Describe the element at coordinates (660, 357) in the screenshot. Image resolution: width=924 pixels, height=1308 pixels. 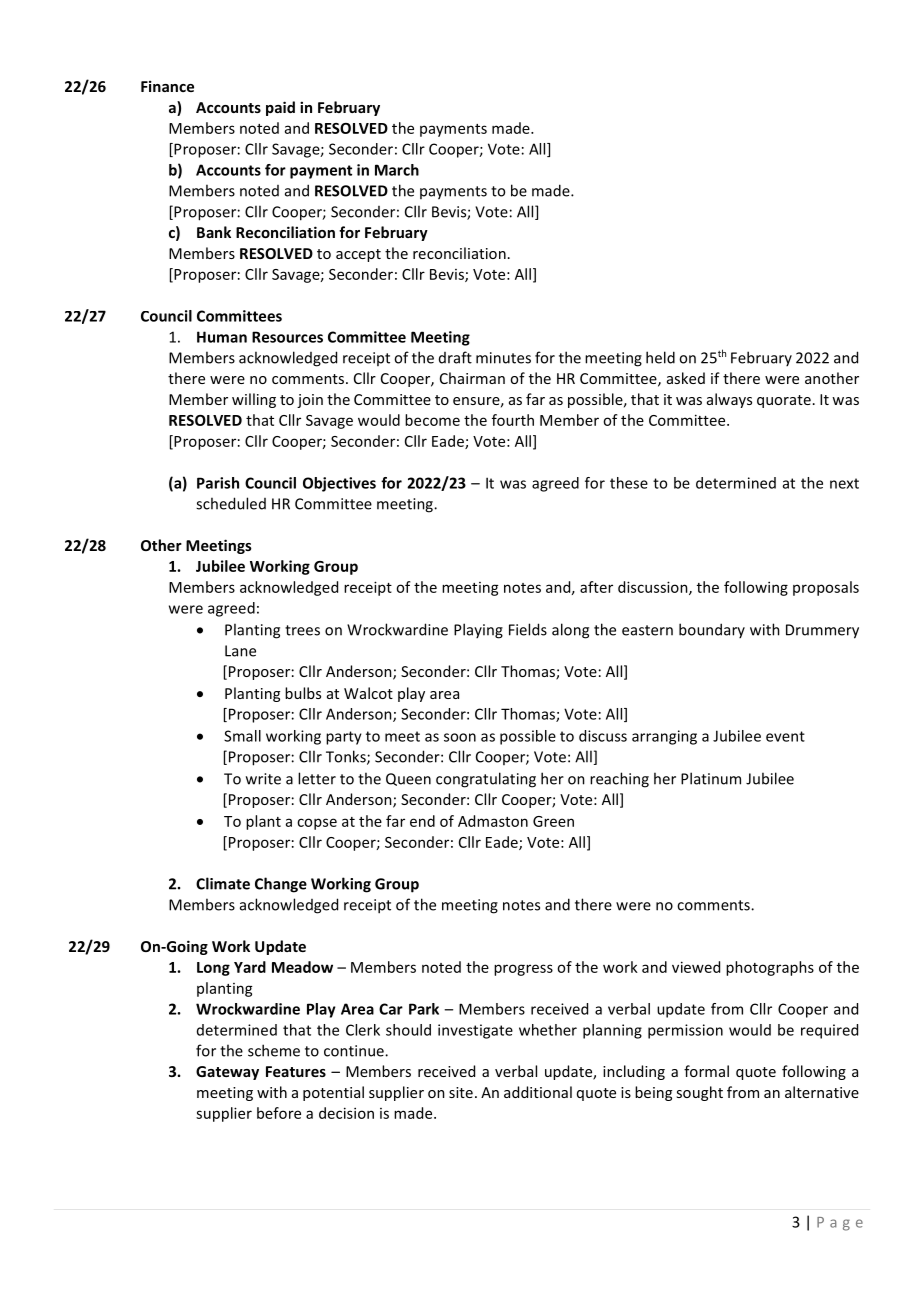
I see `held` at that location.
